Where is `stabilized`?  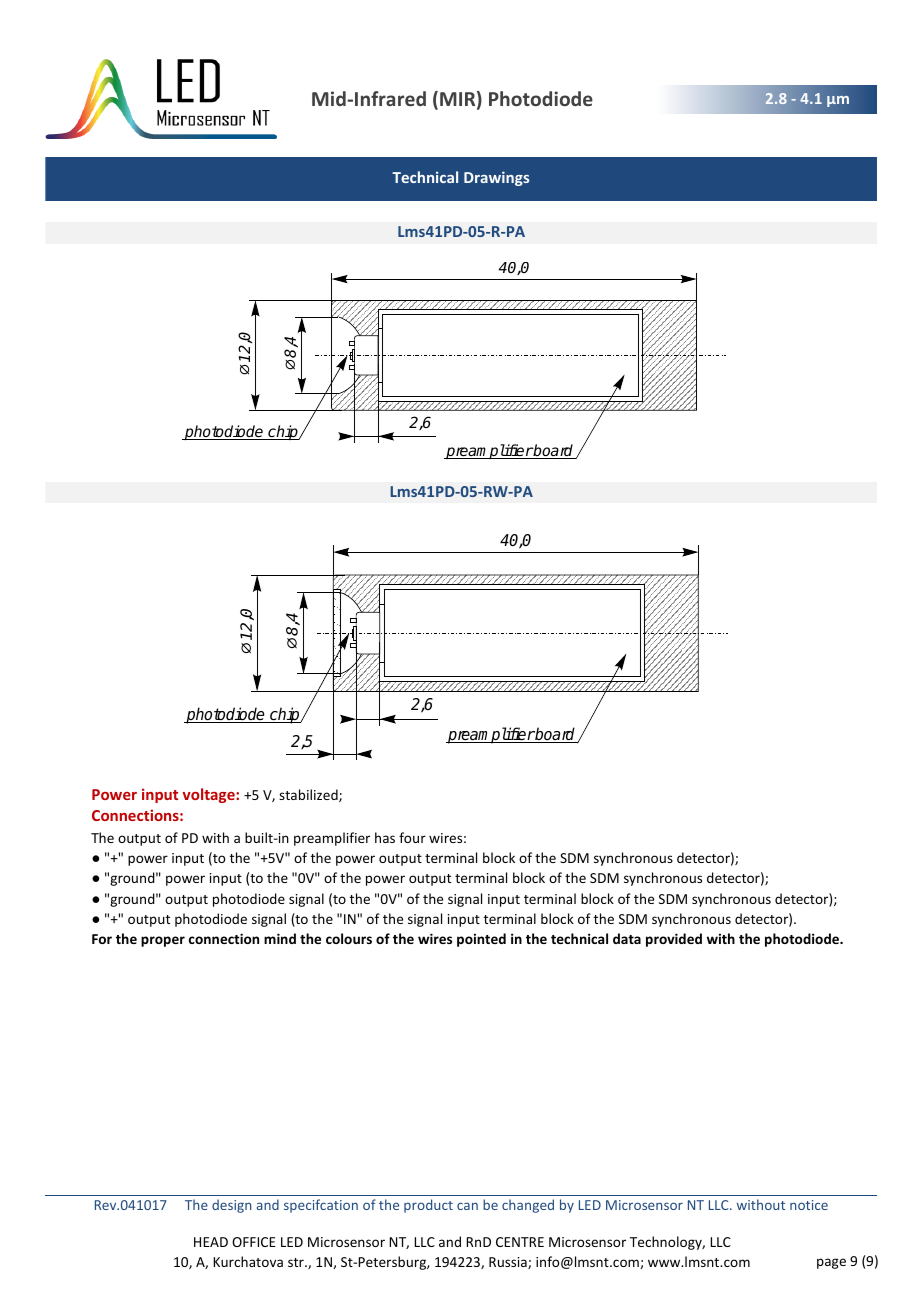
stabilized is located at coordinates (309, 795).
